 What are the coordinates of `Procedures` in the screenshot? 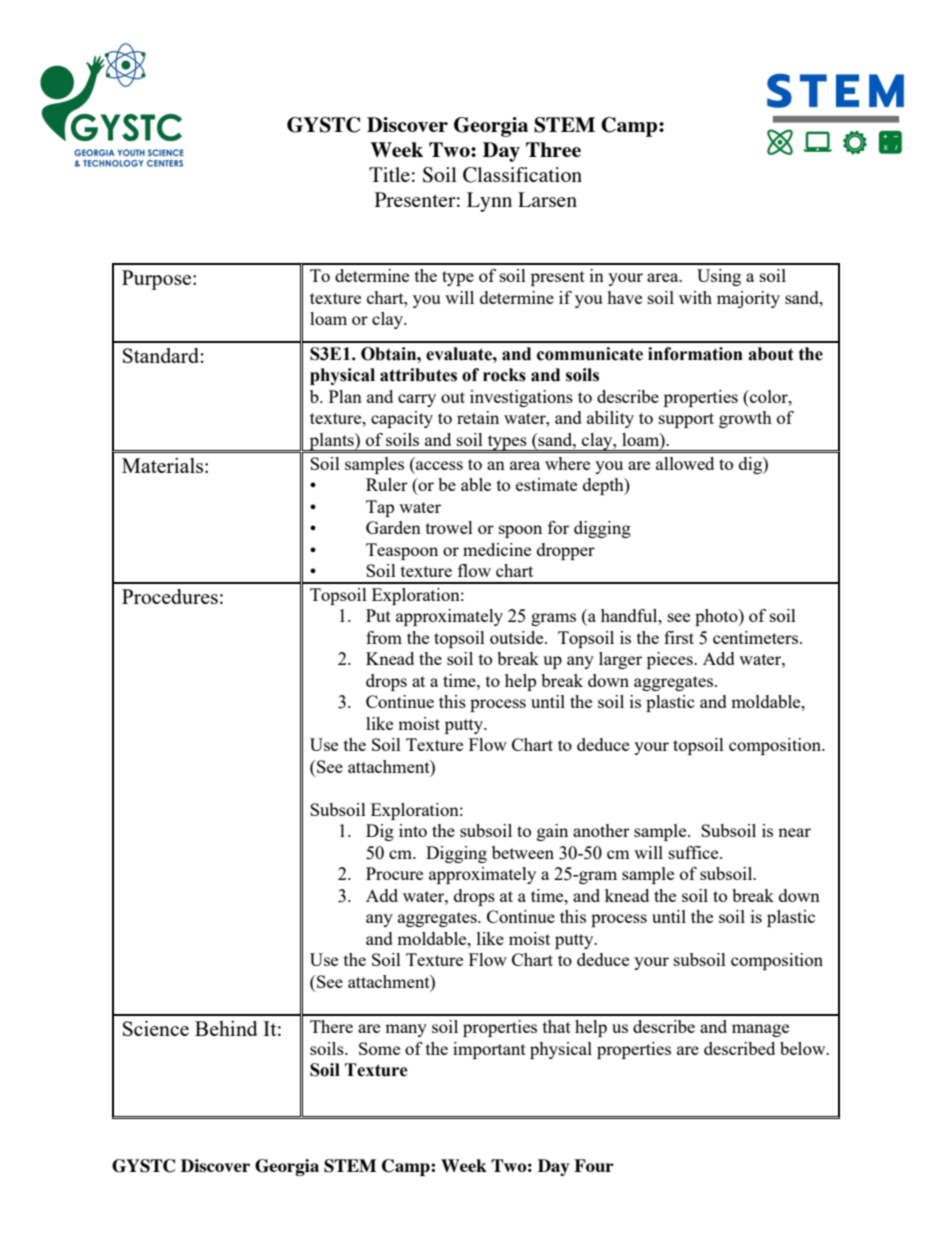 It's located at (170, 596).
